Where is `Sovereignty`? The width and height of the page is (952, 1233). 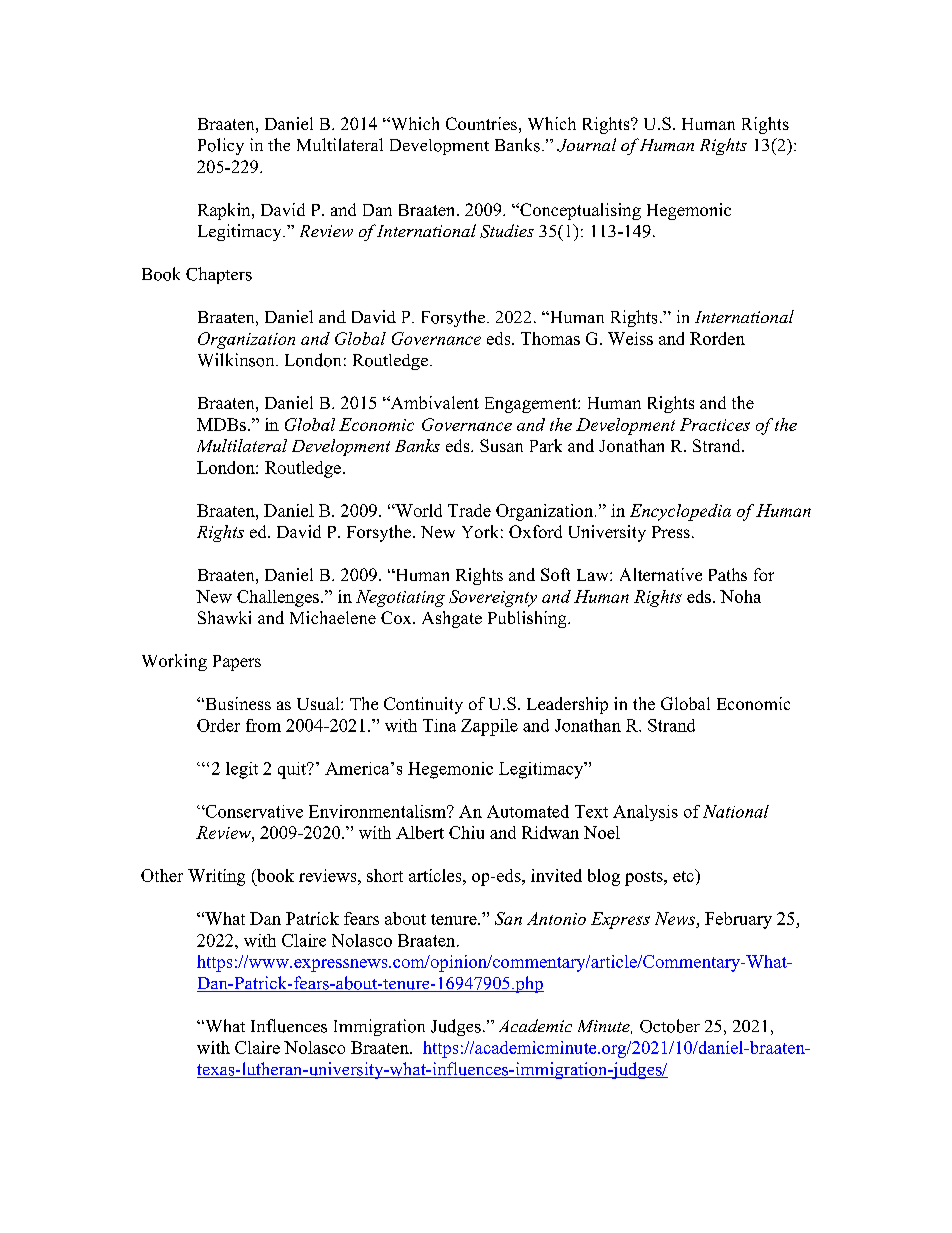 Sovereignty is located at coordinates (493, 598).
